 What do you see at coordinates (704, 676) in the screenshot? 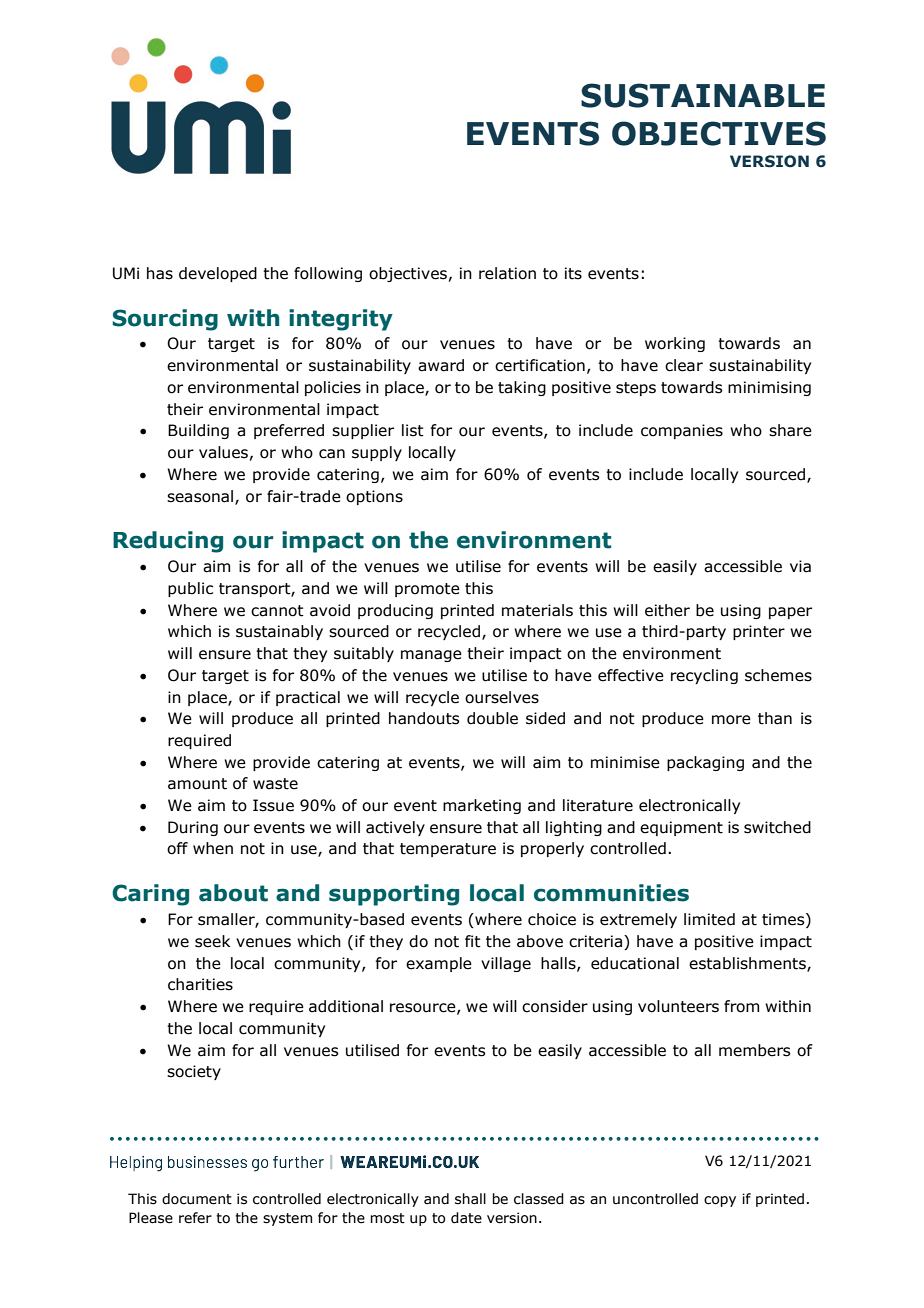
I see `recycling` at bounding box center [704, 676].
